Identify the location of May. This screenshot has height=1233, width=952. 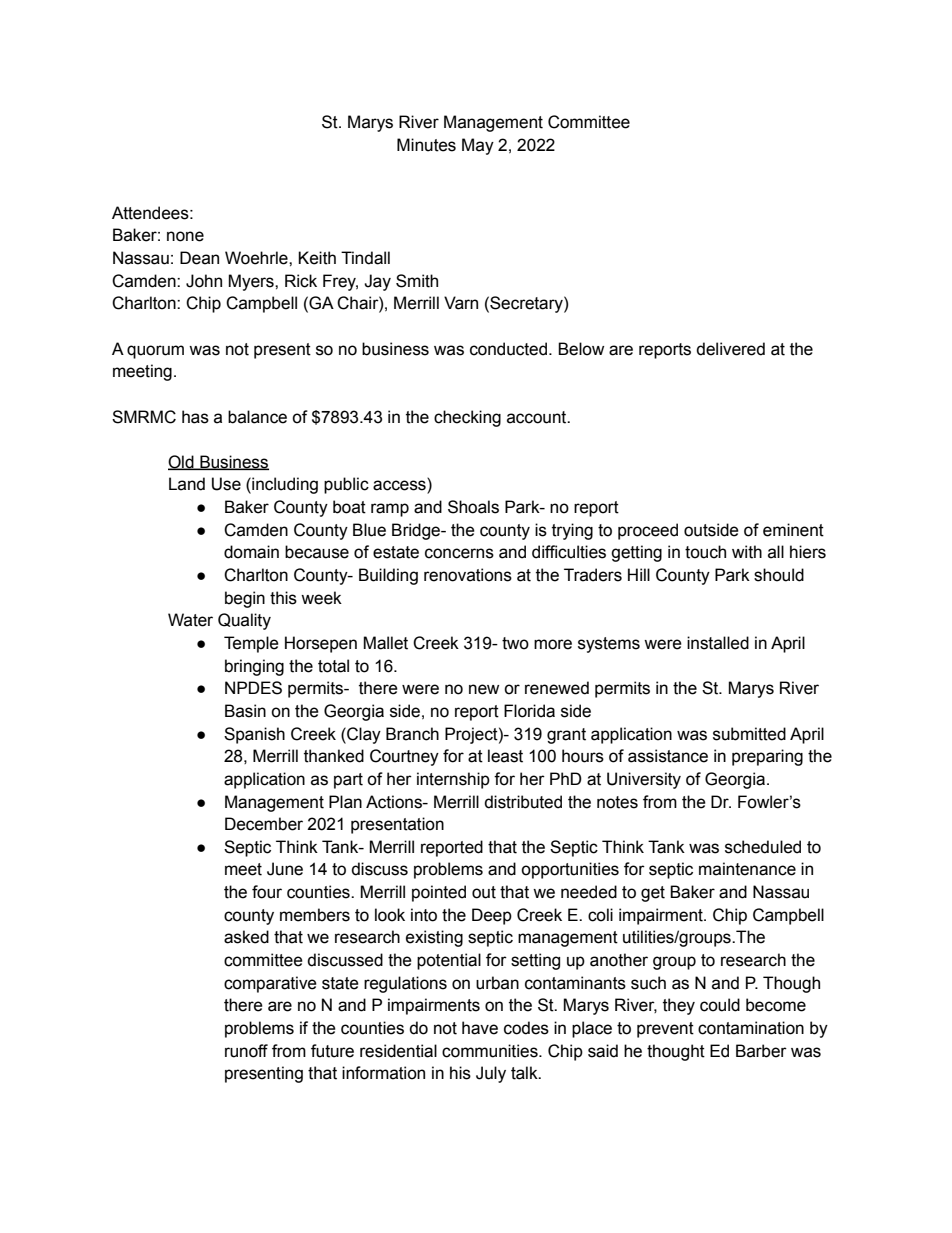
(478, 146).
